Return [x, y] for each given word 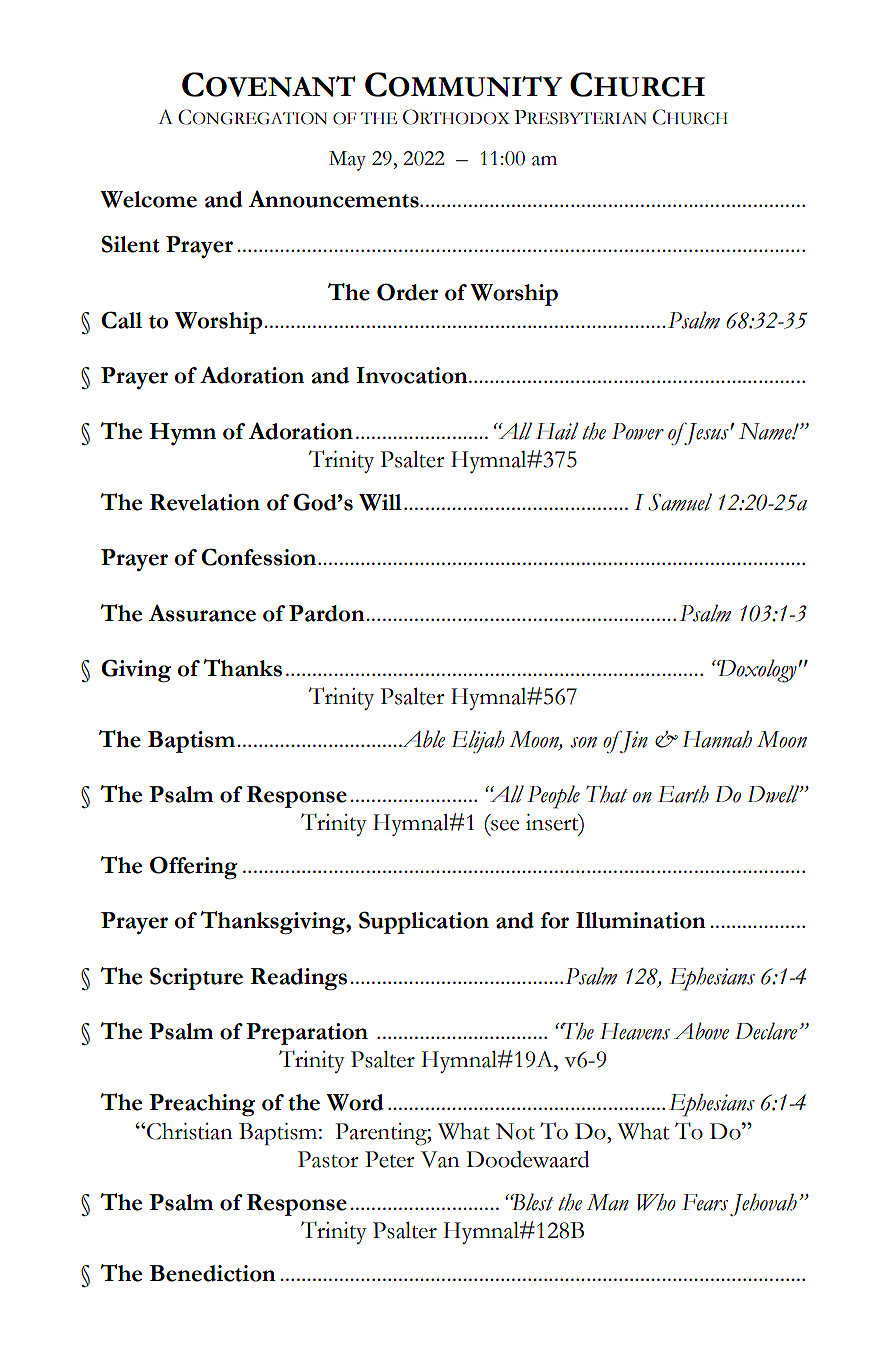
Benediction [213, 1273]
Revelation [205, 502]
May [347, 161]
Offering [194, 867]
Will [380, 502]
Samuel [680, 502]
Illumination [641, 920]
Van [440, 1159]
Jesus [705, 434]
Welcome [148, 199]
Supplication [424, 922]
